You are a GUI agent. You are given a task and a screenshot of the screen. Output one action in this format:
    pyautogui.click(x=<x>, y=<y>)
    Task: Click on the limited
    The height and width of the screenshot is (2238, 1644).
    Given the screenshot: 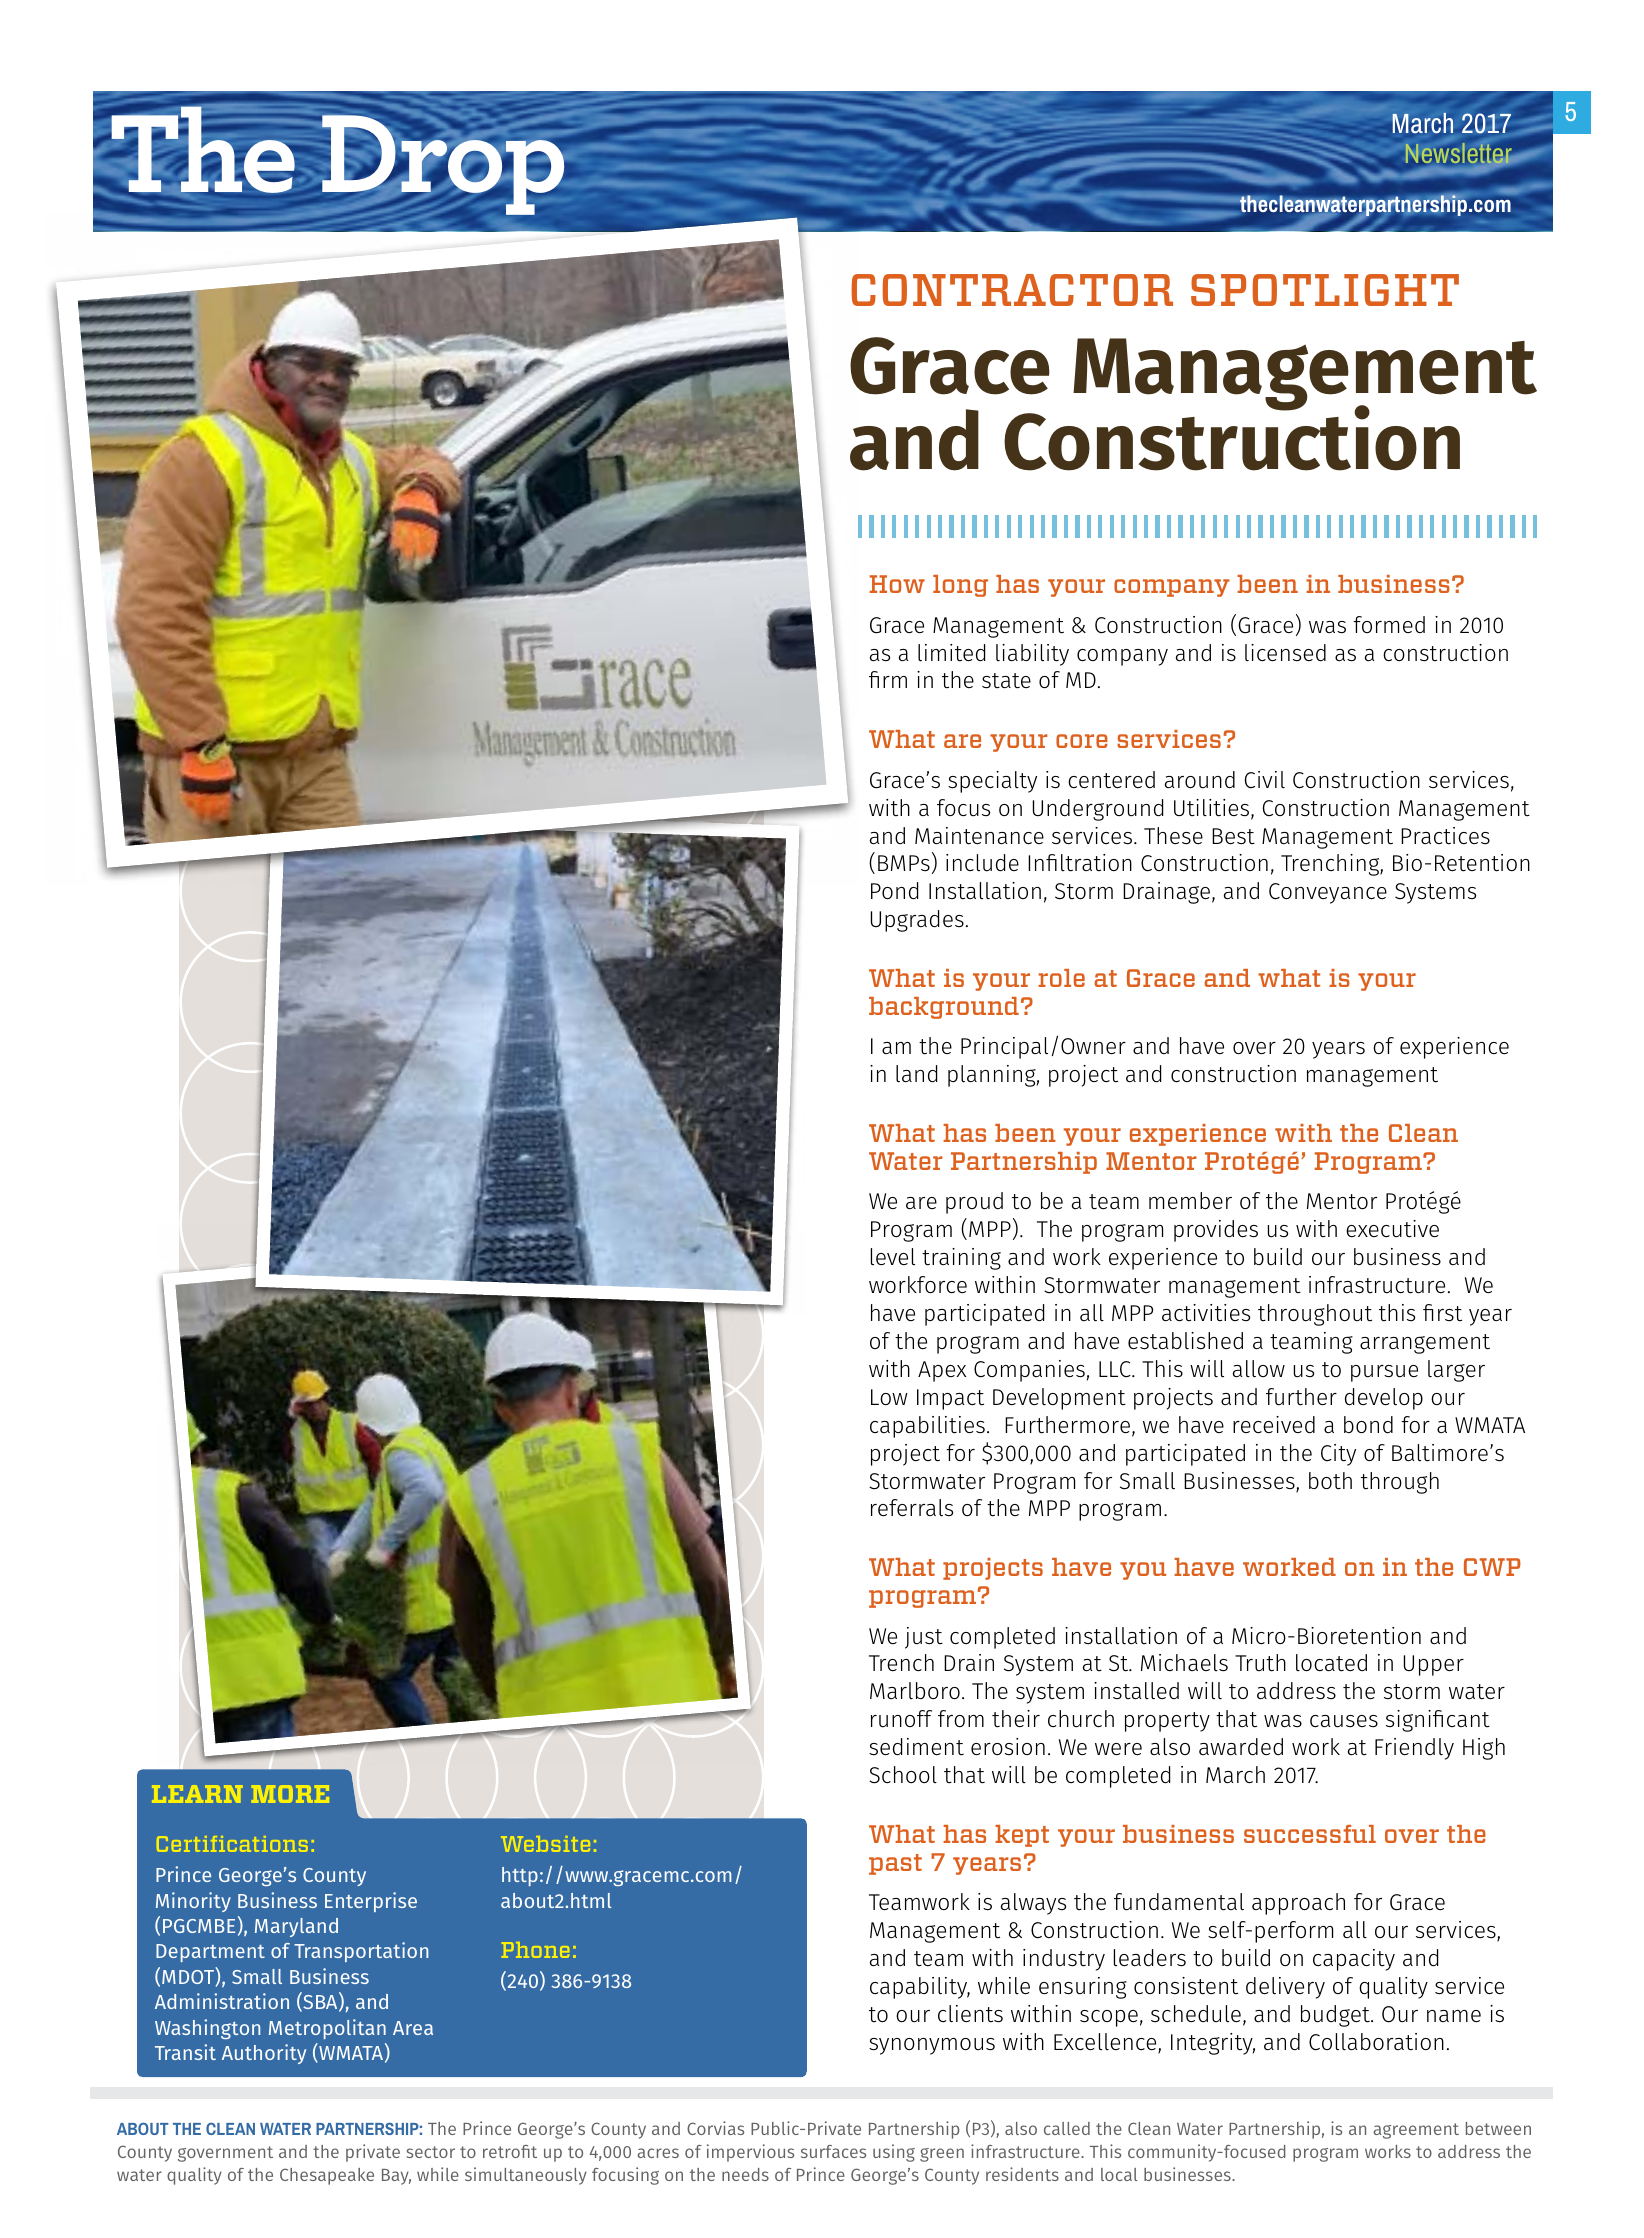 What is the action you would take?
    pyautogui.click(x=951, y=653)
